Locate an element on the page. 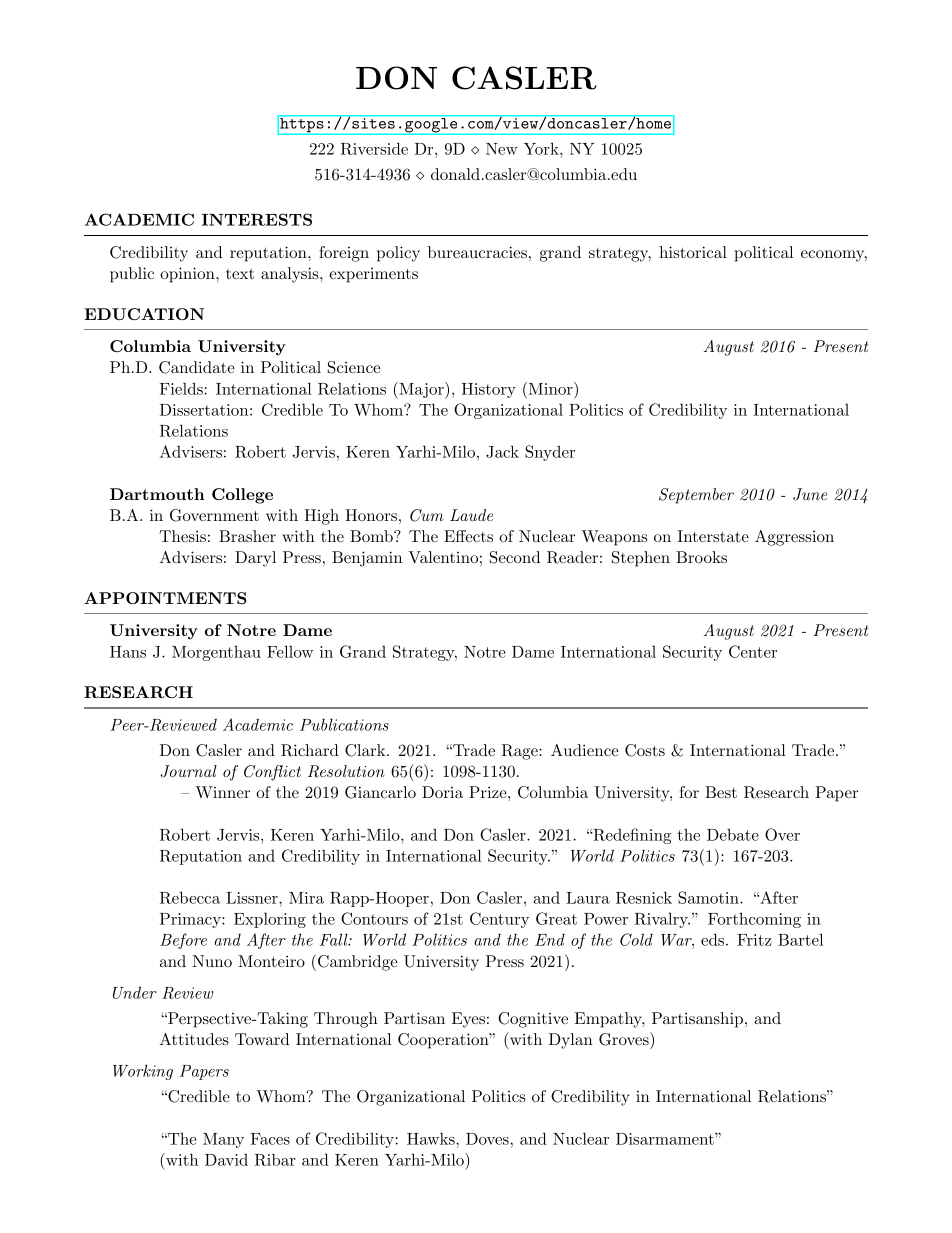  historical is located at coordinates (693, 252).
